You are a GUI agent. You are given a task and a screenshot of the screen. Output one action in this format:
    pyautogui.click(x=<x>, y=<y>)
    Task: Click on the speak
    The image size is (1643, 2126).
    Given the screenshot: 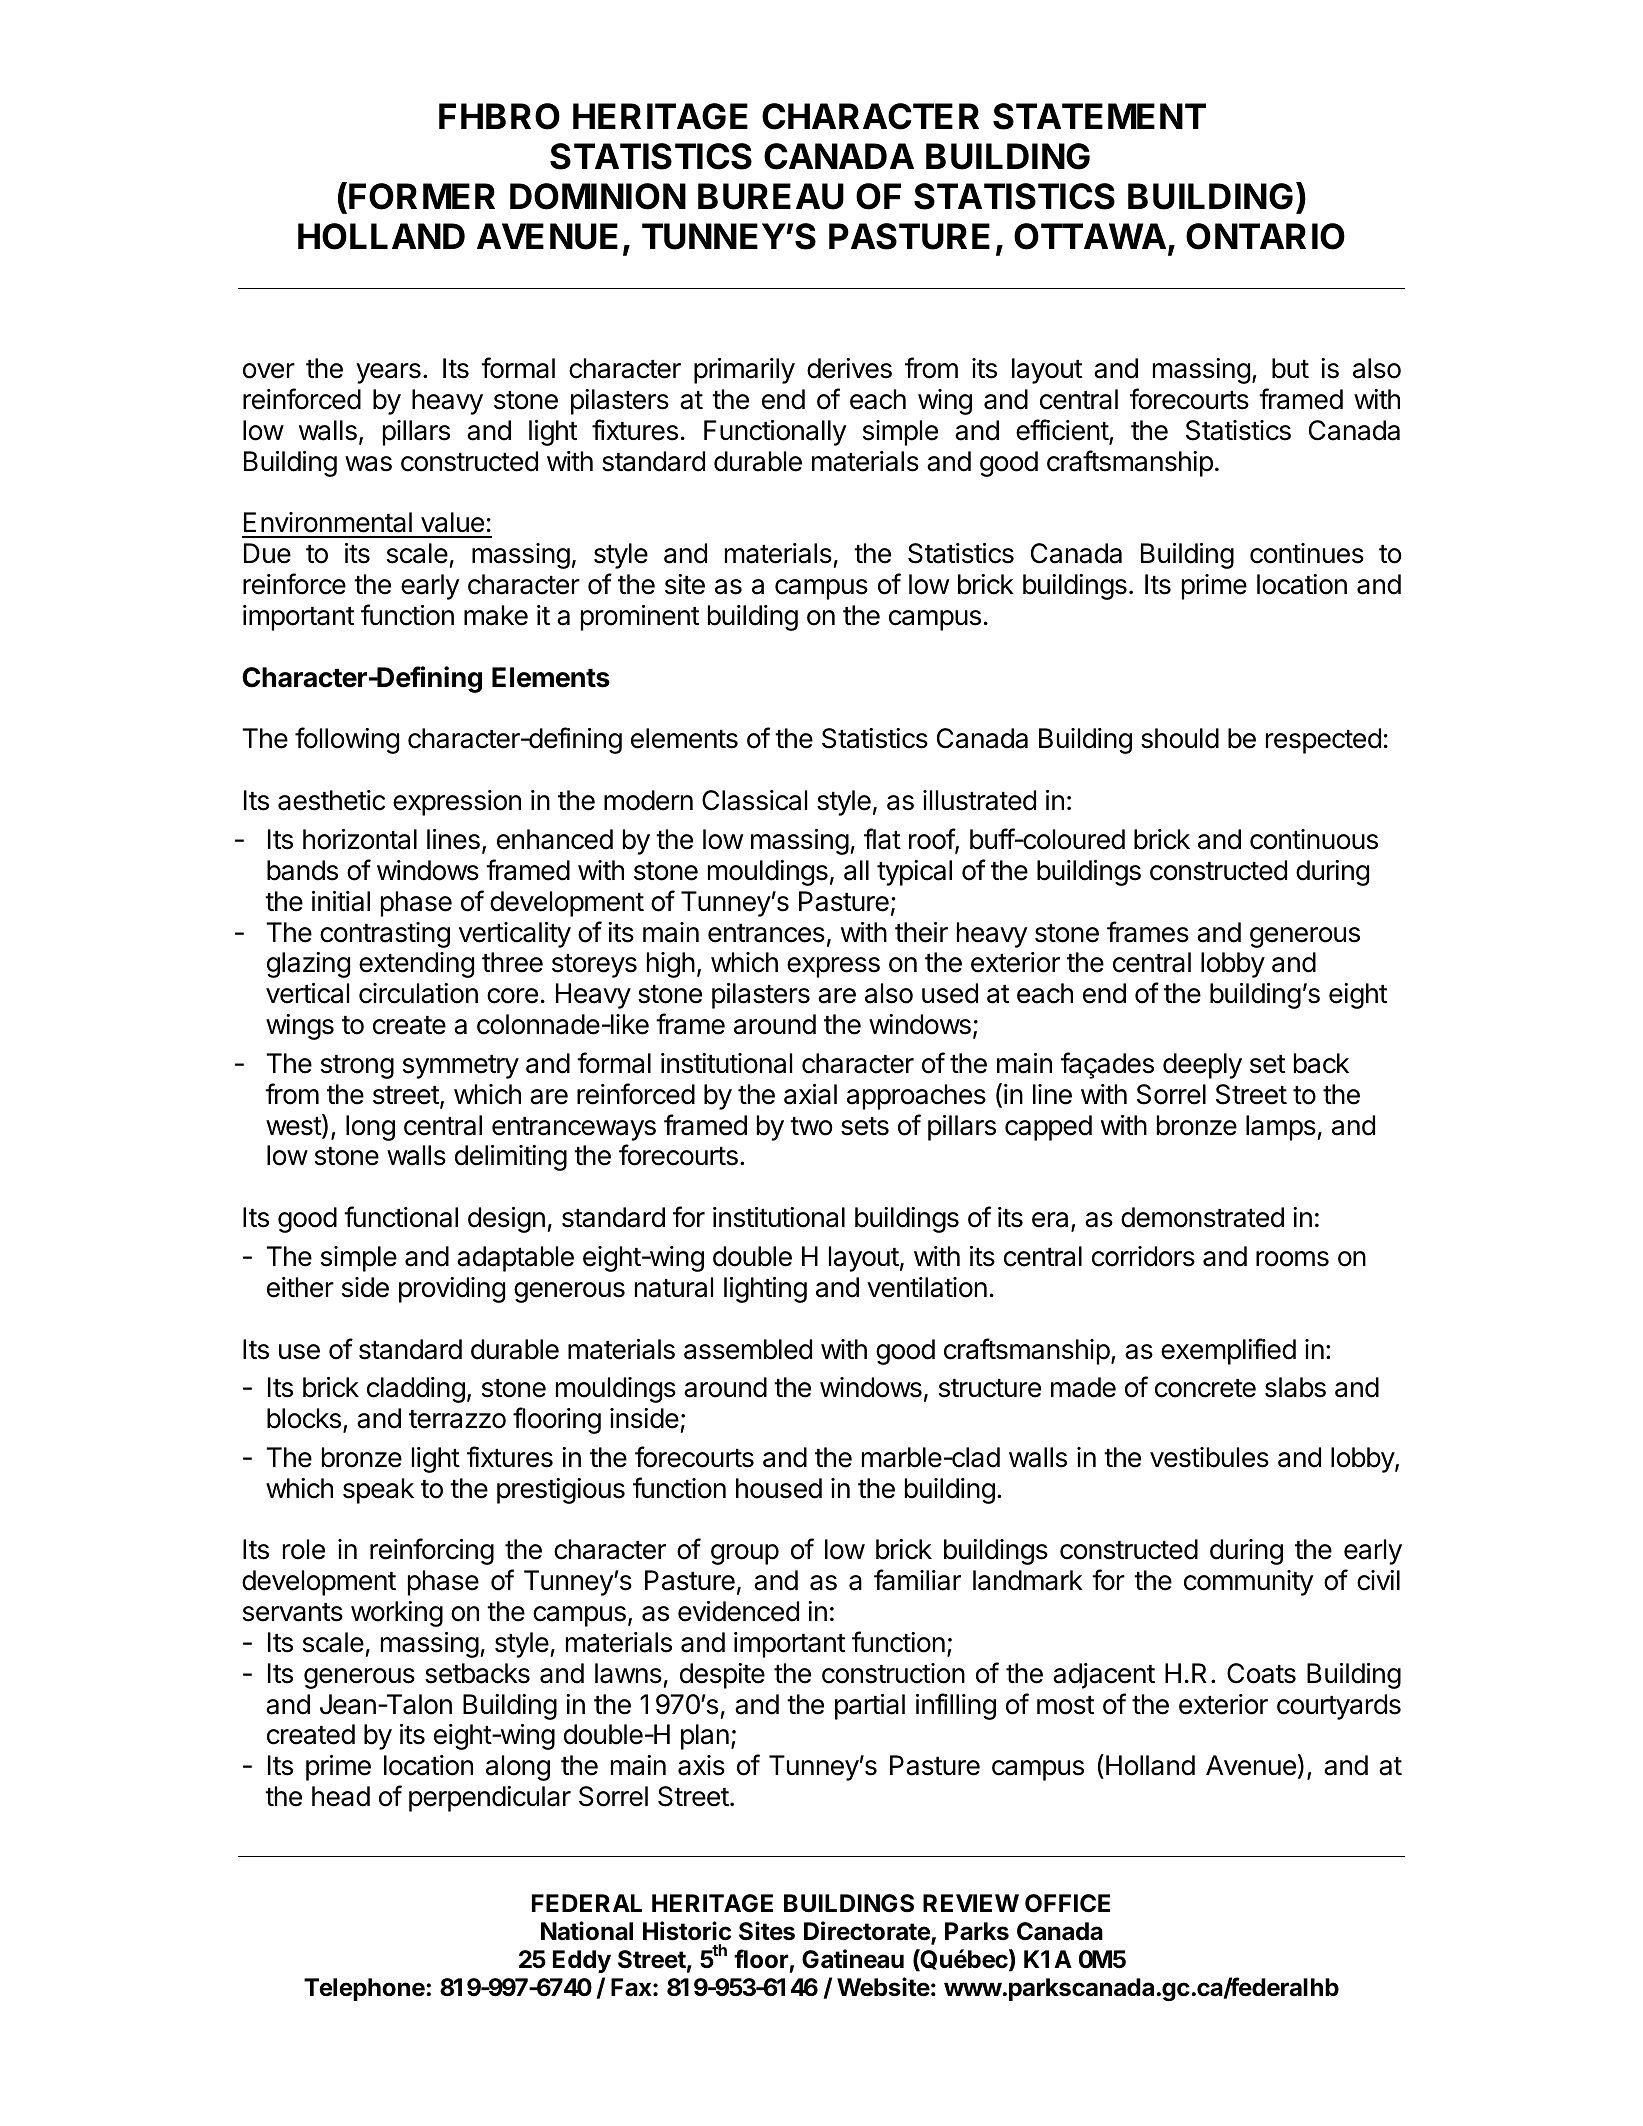 What is the action you would take?
    pyautogui.click(x=378, y=1491)
